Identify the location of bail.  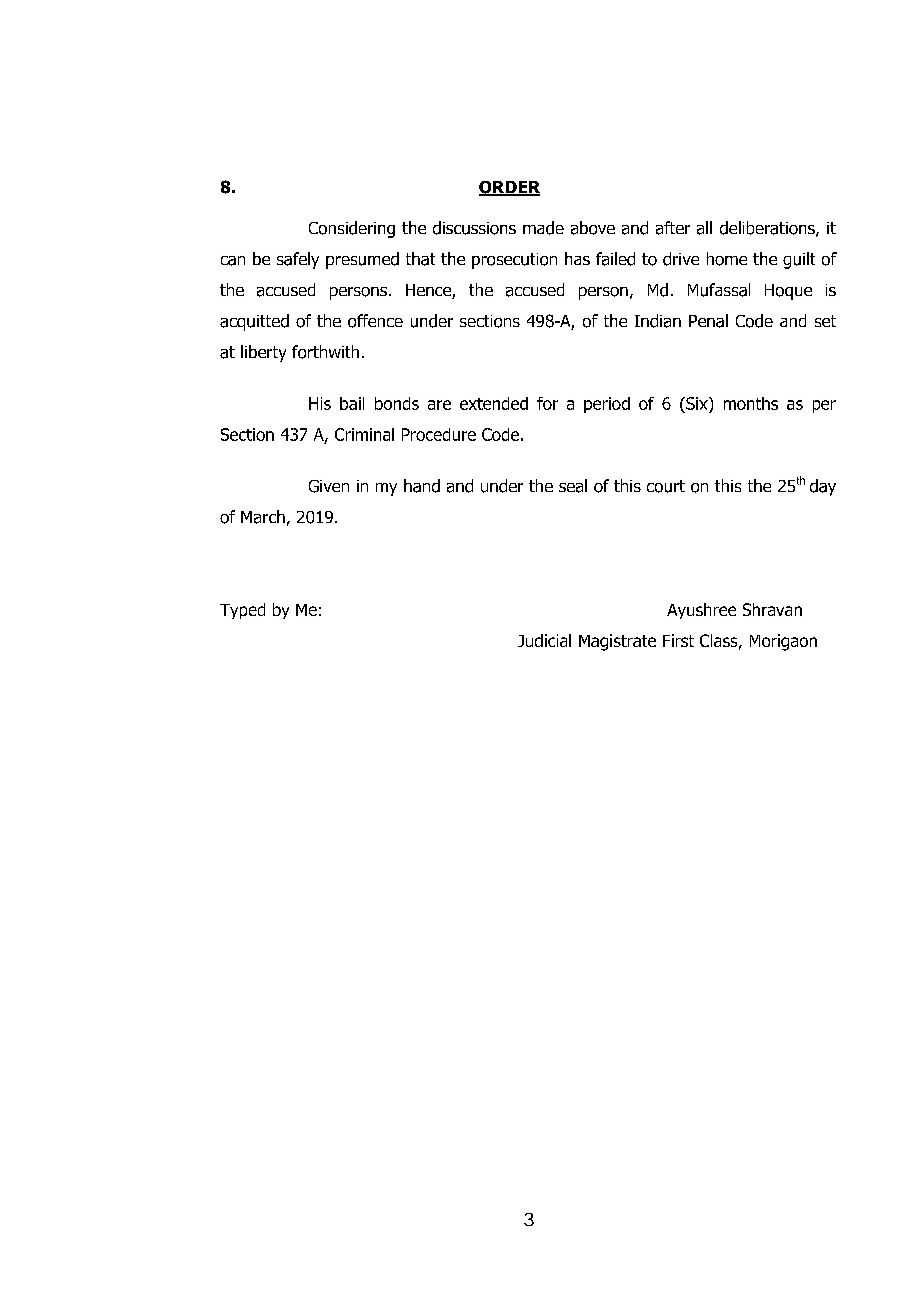
(352, 403).
